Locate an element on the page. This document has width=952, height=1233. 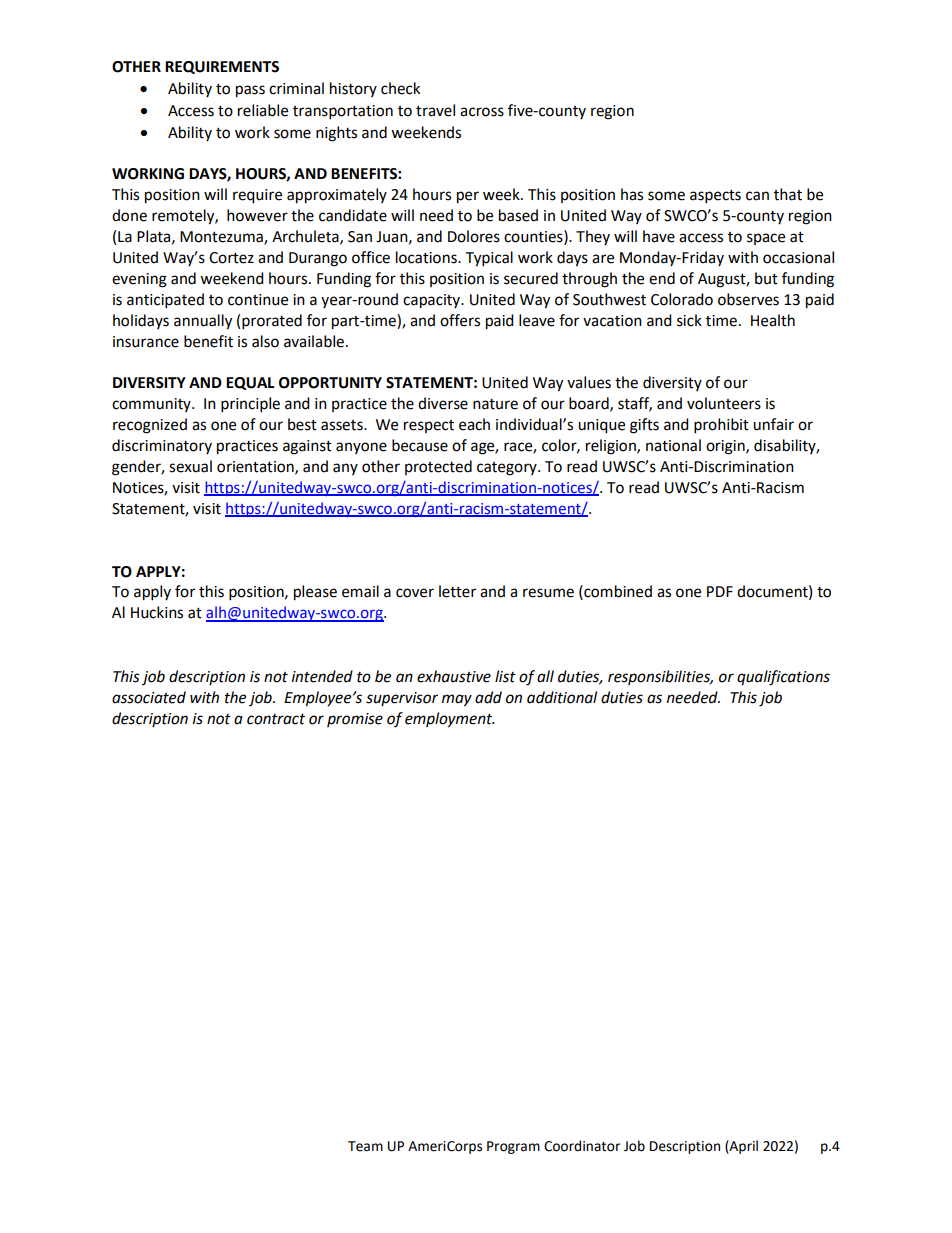
across is located at coordinates (482, 112).
